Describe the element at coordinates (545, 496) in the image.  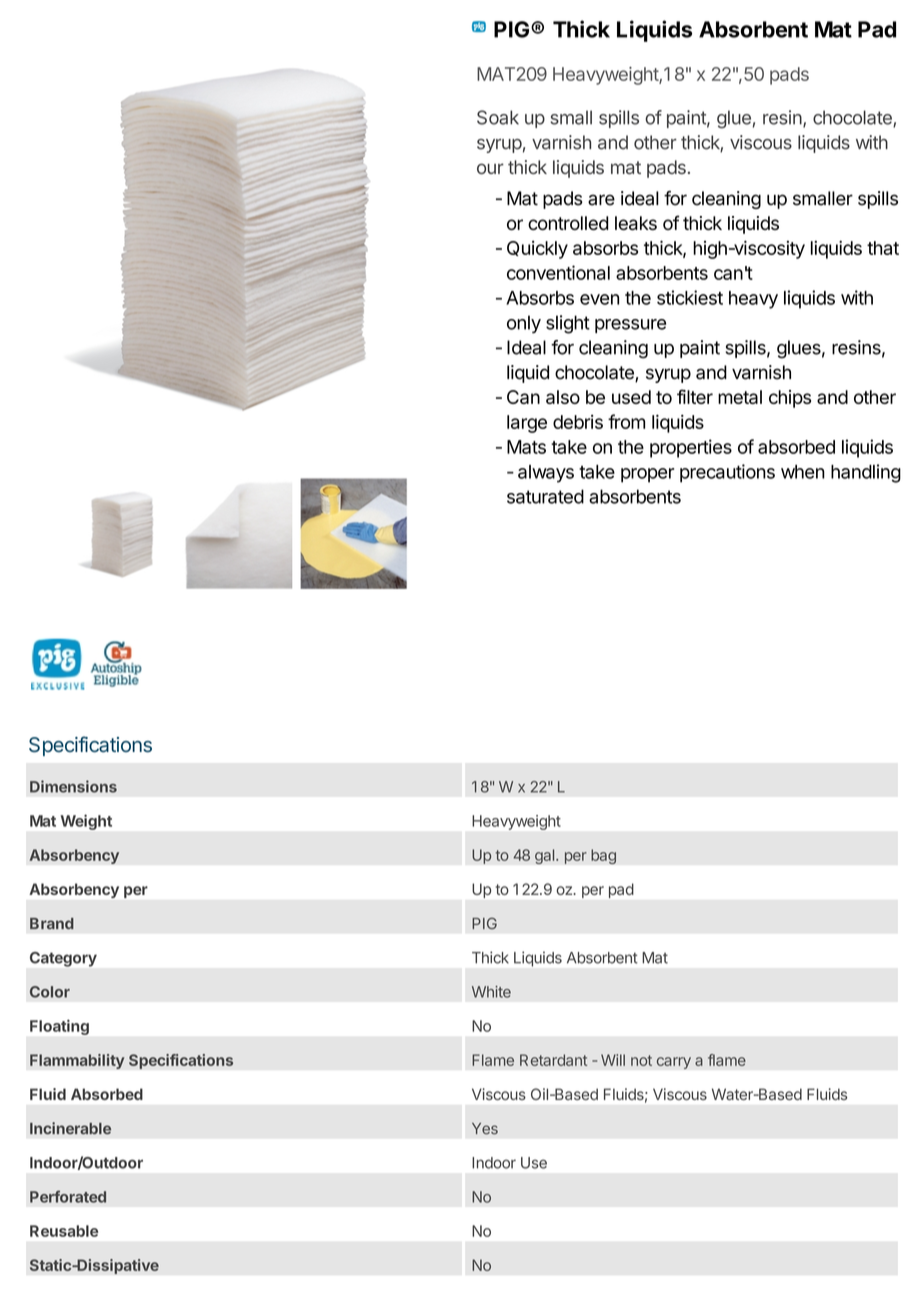
I see `saturated` at that location.
